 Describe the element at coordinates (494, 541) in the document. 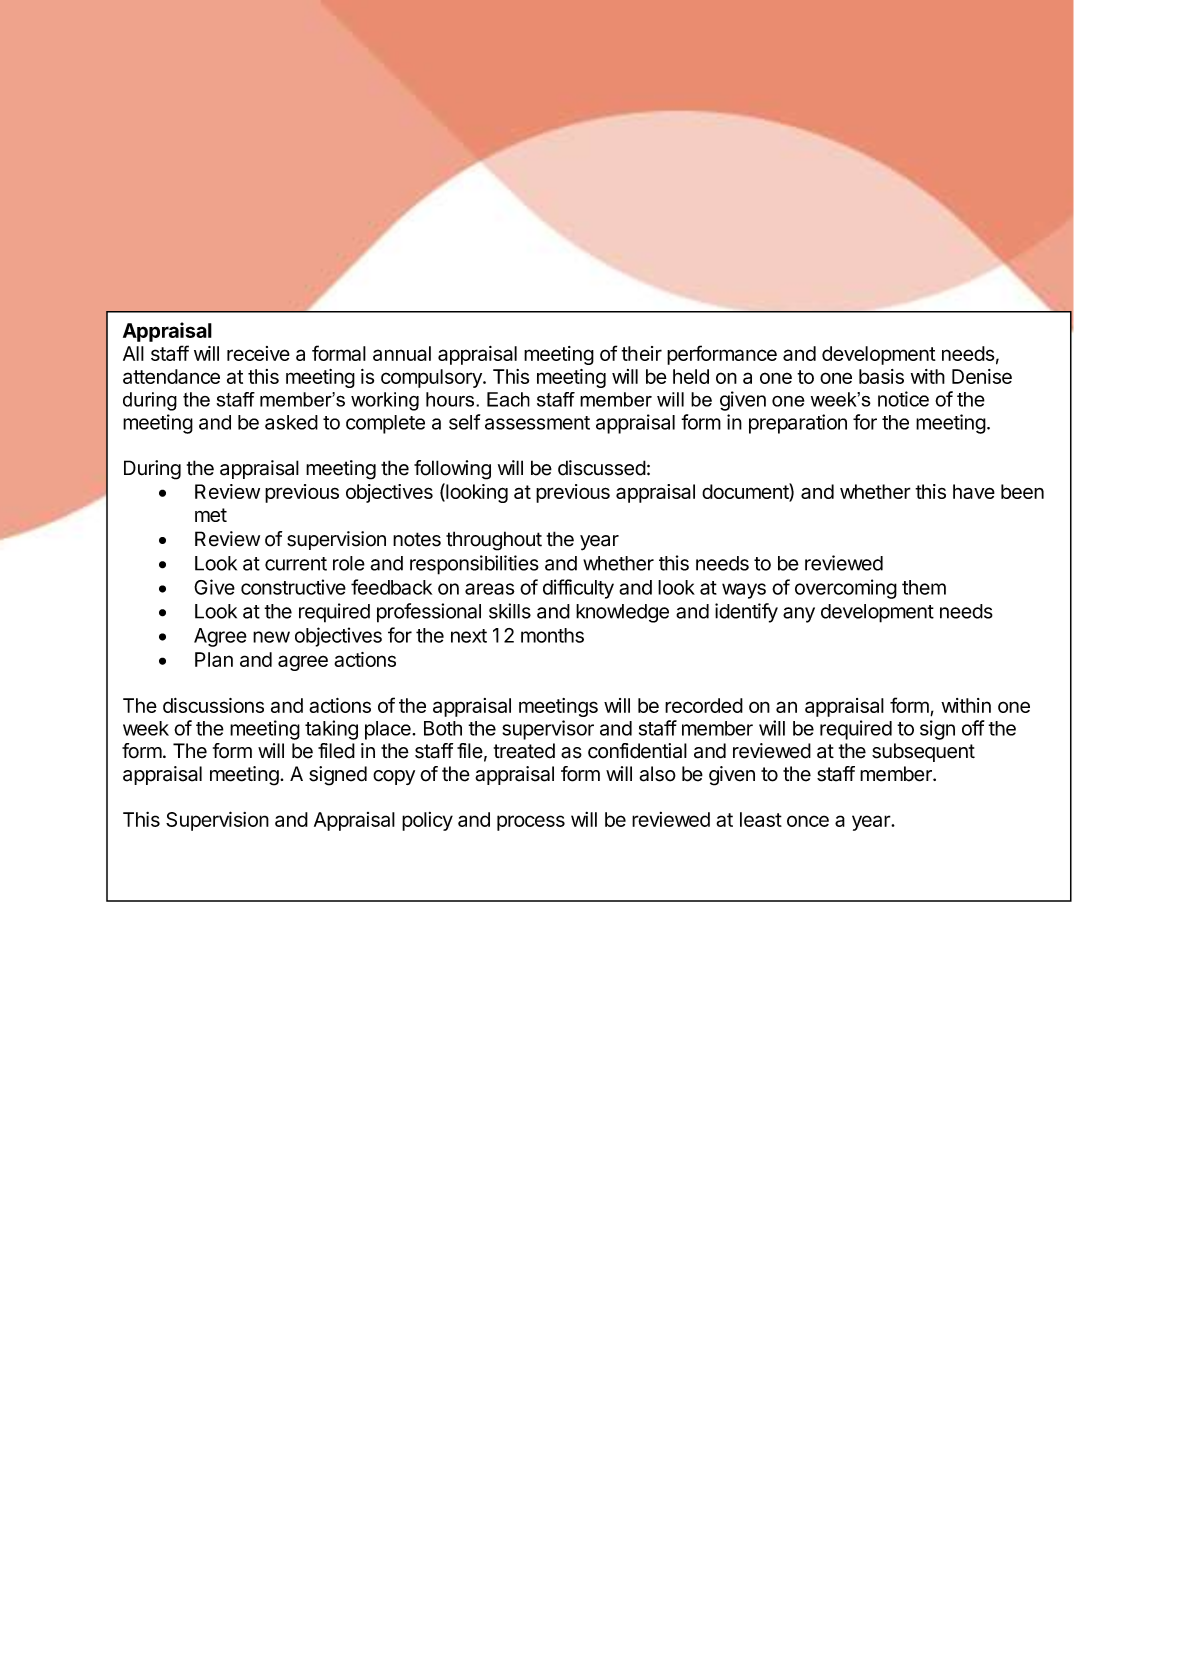

I see `throughout` at that location.
